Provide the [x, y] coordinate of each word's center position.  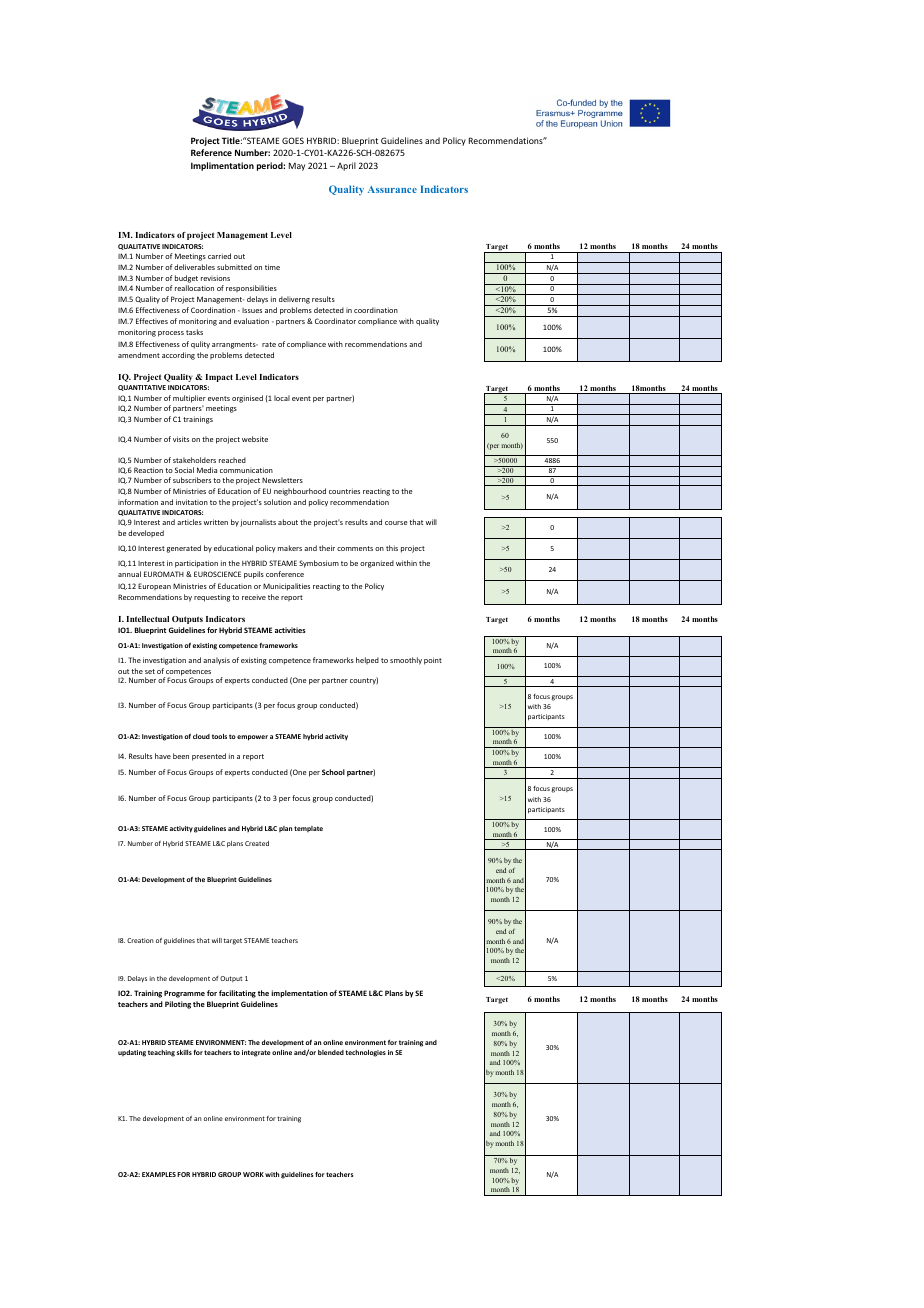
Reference [211, 152]
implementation [299, 994]
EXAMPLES [159, 1174]
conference [285, 574]
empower [252, 738]
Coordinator [335, 321]
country [364, 681]
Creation [140, 940]
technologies [365, 1053]
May [297, 166]
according [178, 356]
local [282, 398]
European [154, 586]
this [392, 548]
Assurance [392, 189]
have [163, 756]
